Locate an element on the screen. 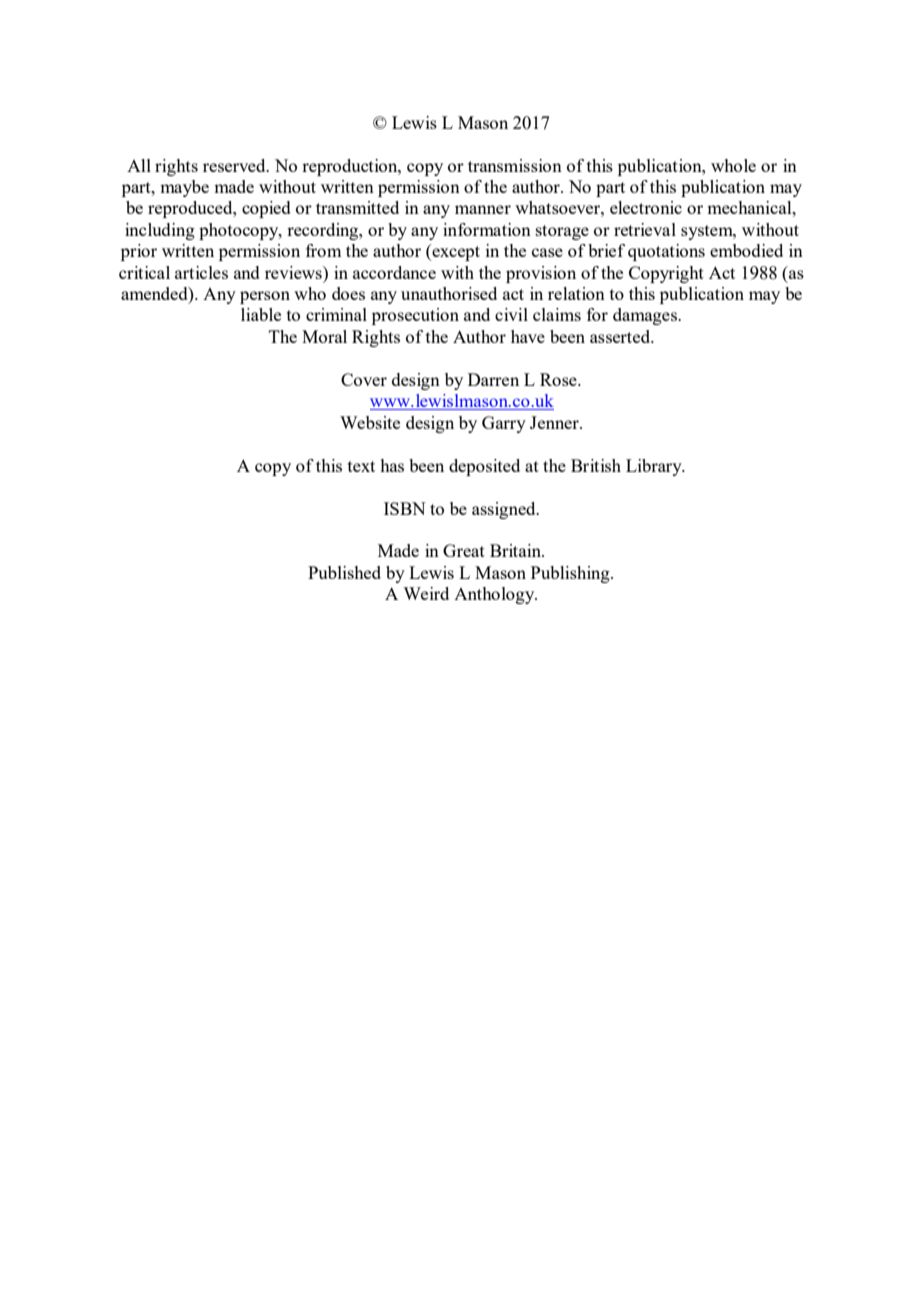 This screenshot has width=924, height=1308. whole is located at coordinates (733, 165).
